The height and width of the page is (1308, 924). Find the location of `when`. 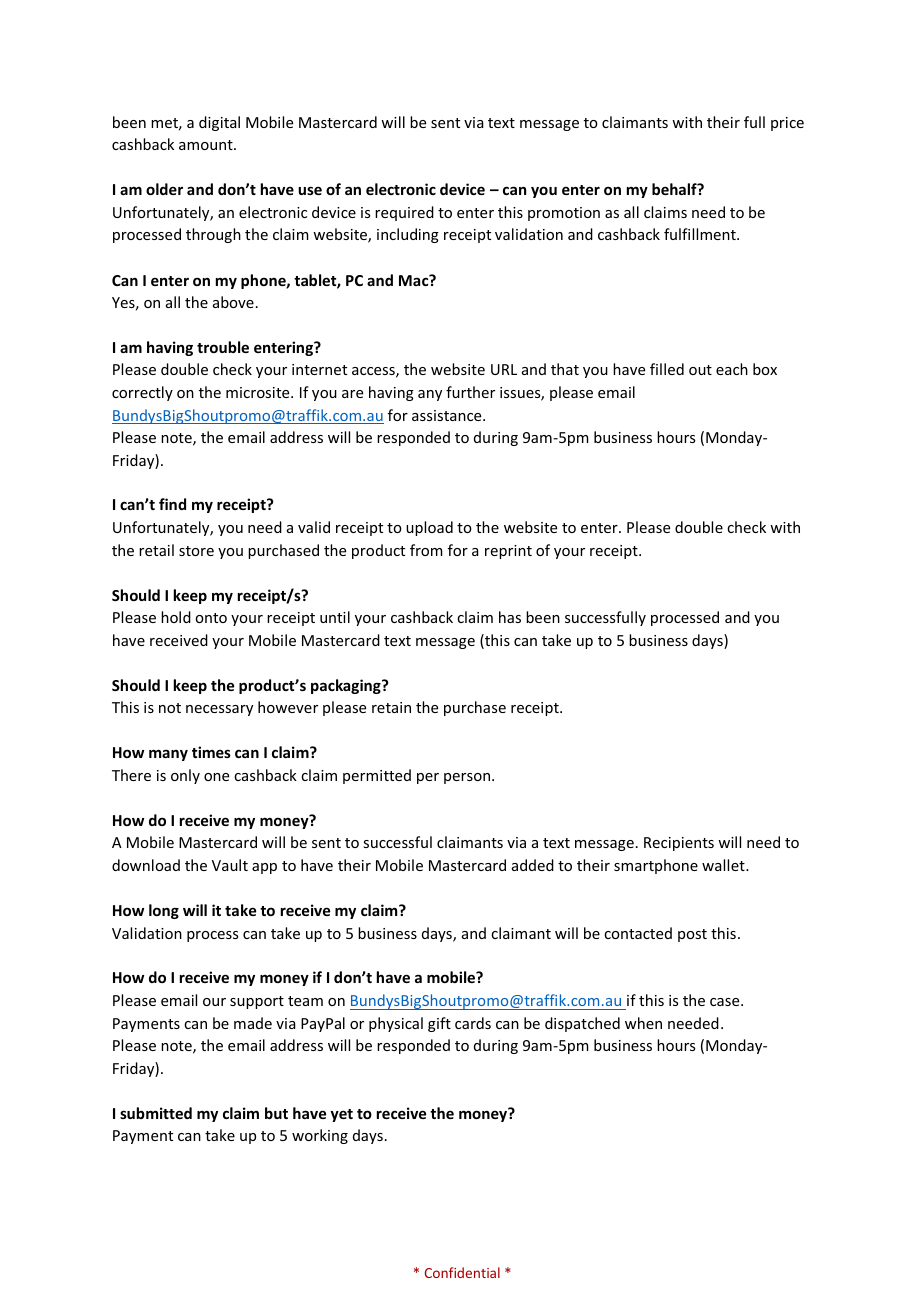

when is located at coordinates (643, 1023).
